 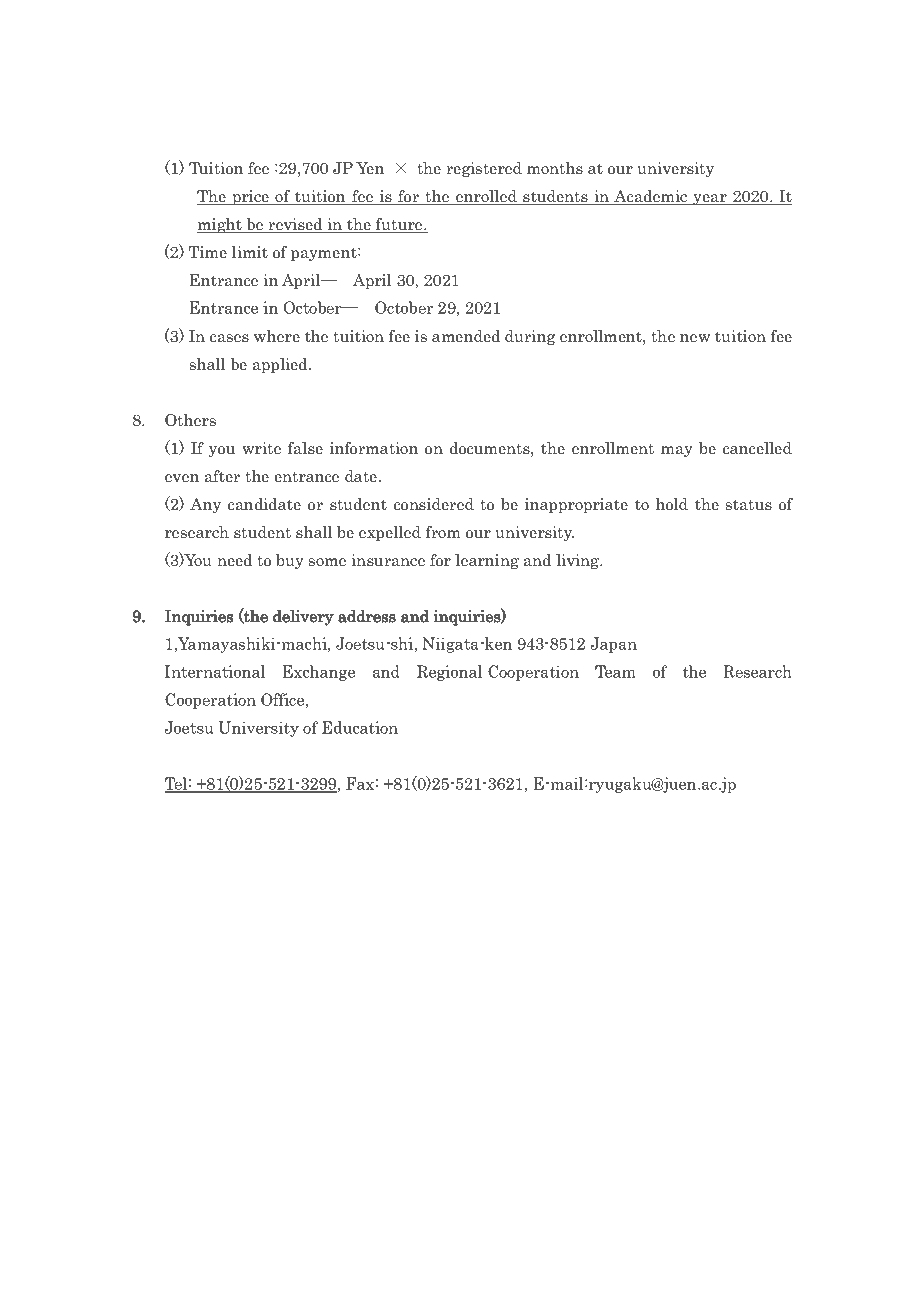 I want to click on Academic, so click(x=651, y=197).
